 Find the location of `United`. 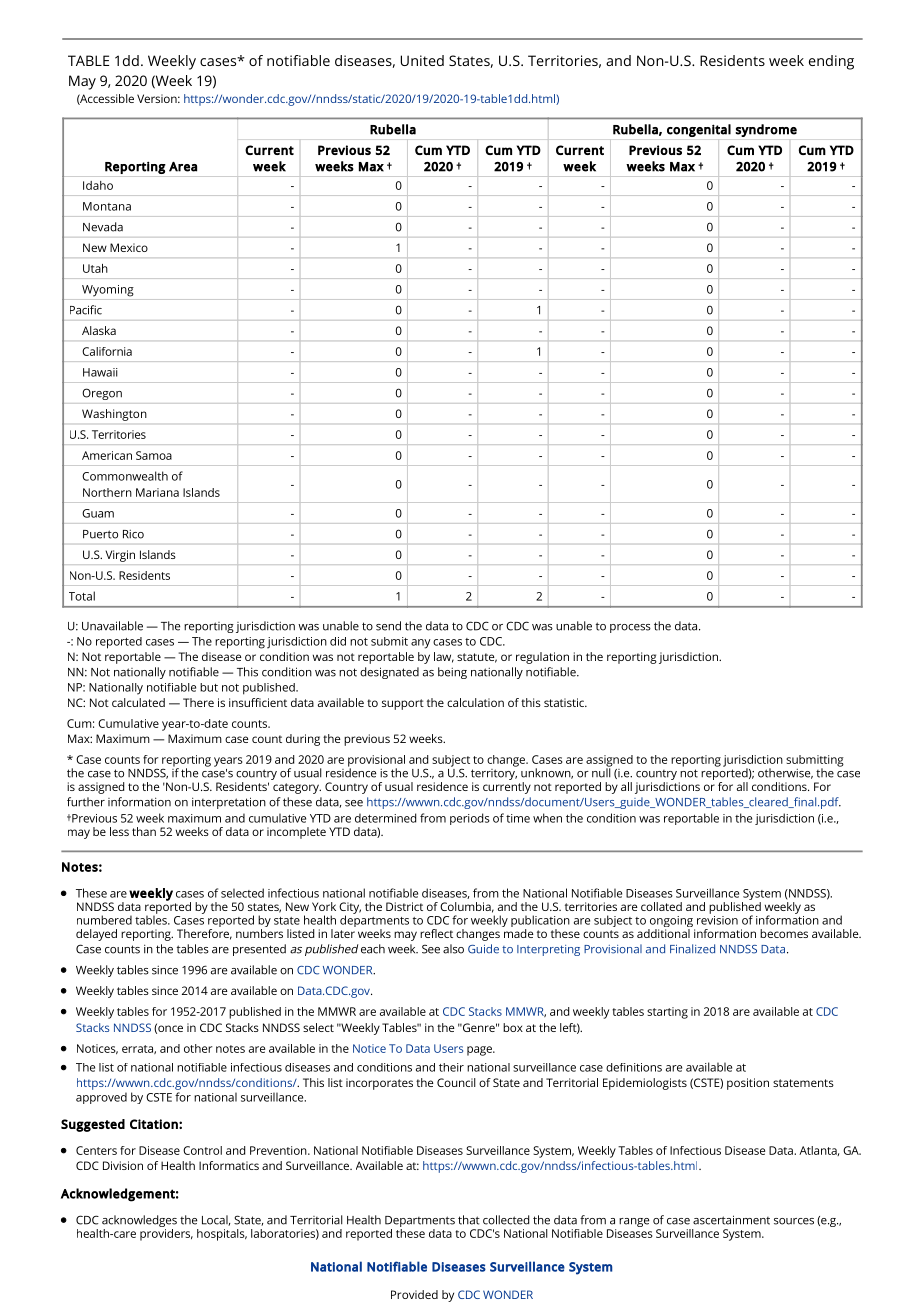

United is located at coordinates (422, 60).
